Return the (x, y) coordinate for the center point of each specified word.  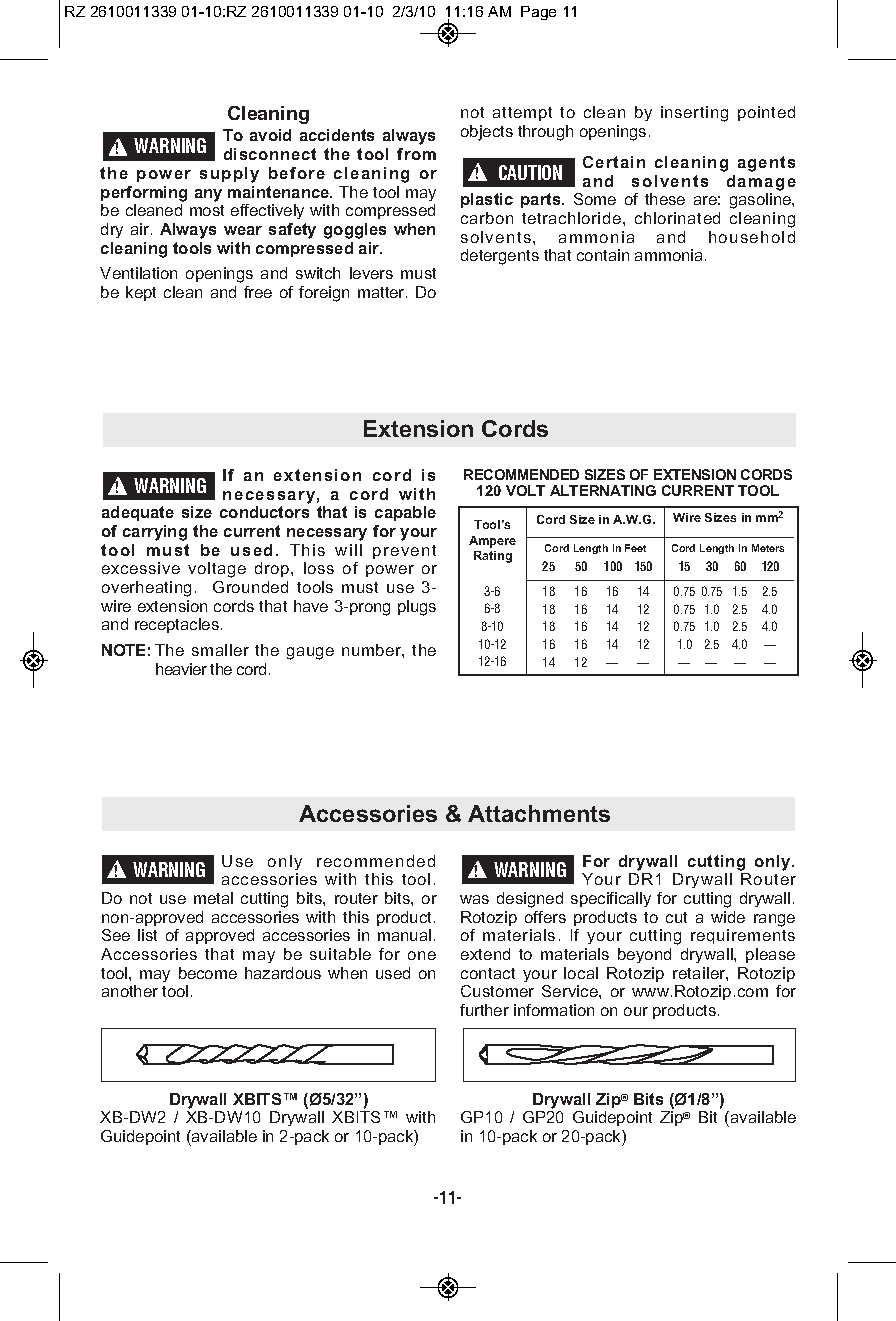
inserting (694, 114)
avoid (270, 135)
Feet (635, 548)
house (733, 237)
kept (141, 293)
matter (382, 292)
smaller (220, 650)
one (422, 955)
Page (538, 13)
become (208, 973)
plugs (417, 608)
